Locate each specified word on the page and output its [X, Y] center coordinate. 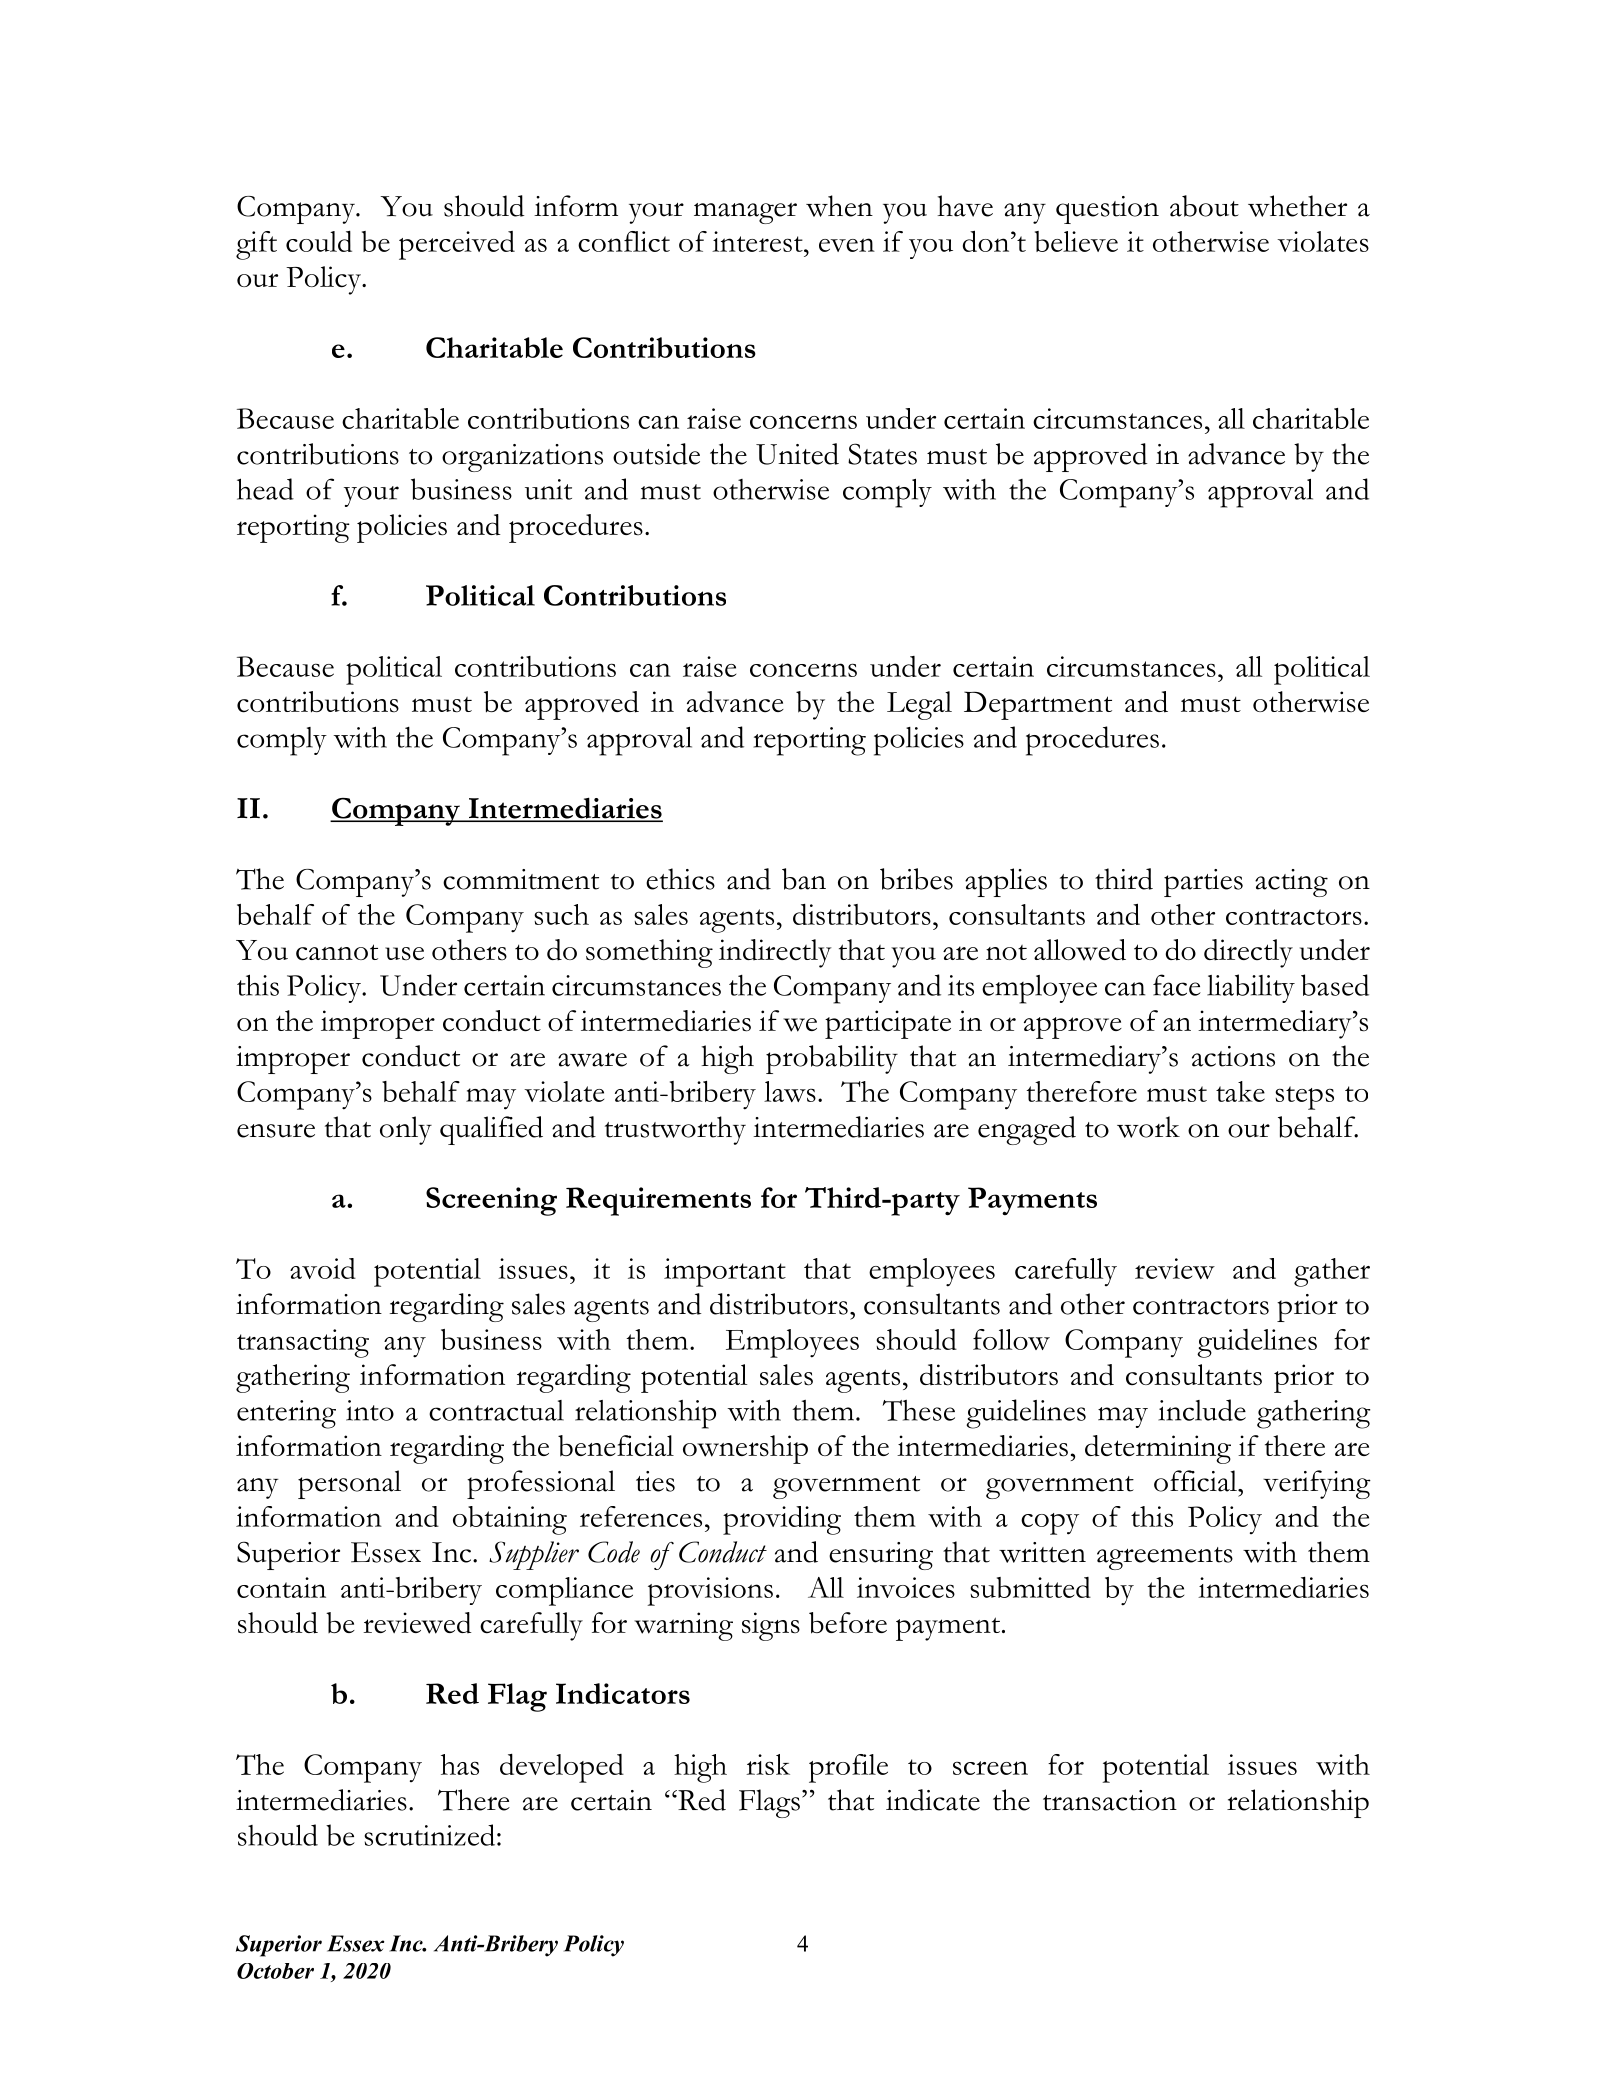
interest [758, 241]
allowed [1080, 950]
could [319, 241]
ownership [745, 1449]
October [275, 1971]
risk [768, 1764]
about [1204, 206]
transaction [1110, 1800]
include [1202, 1410]
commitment [521, 879]
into [370, 1410]
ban [804, 879]
